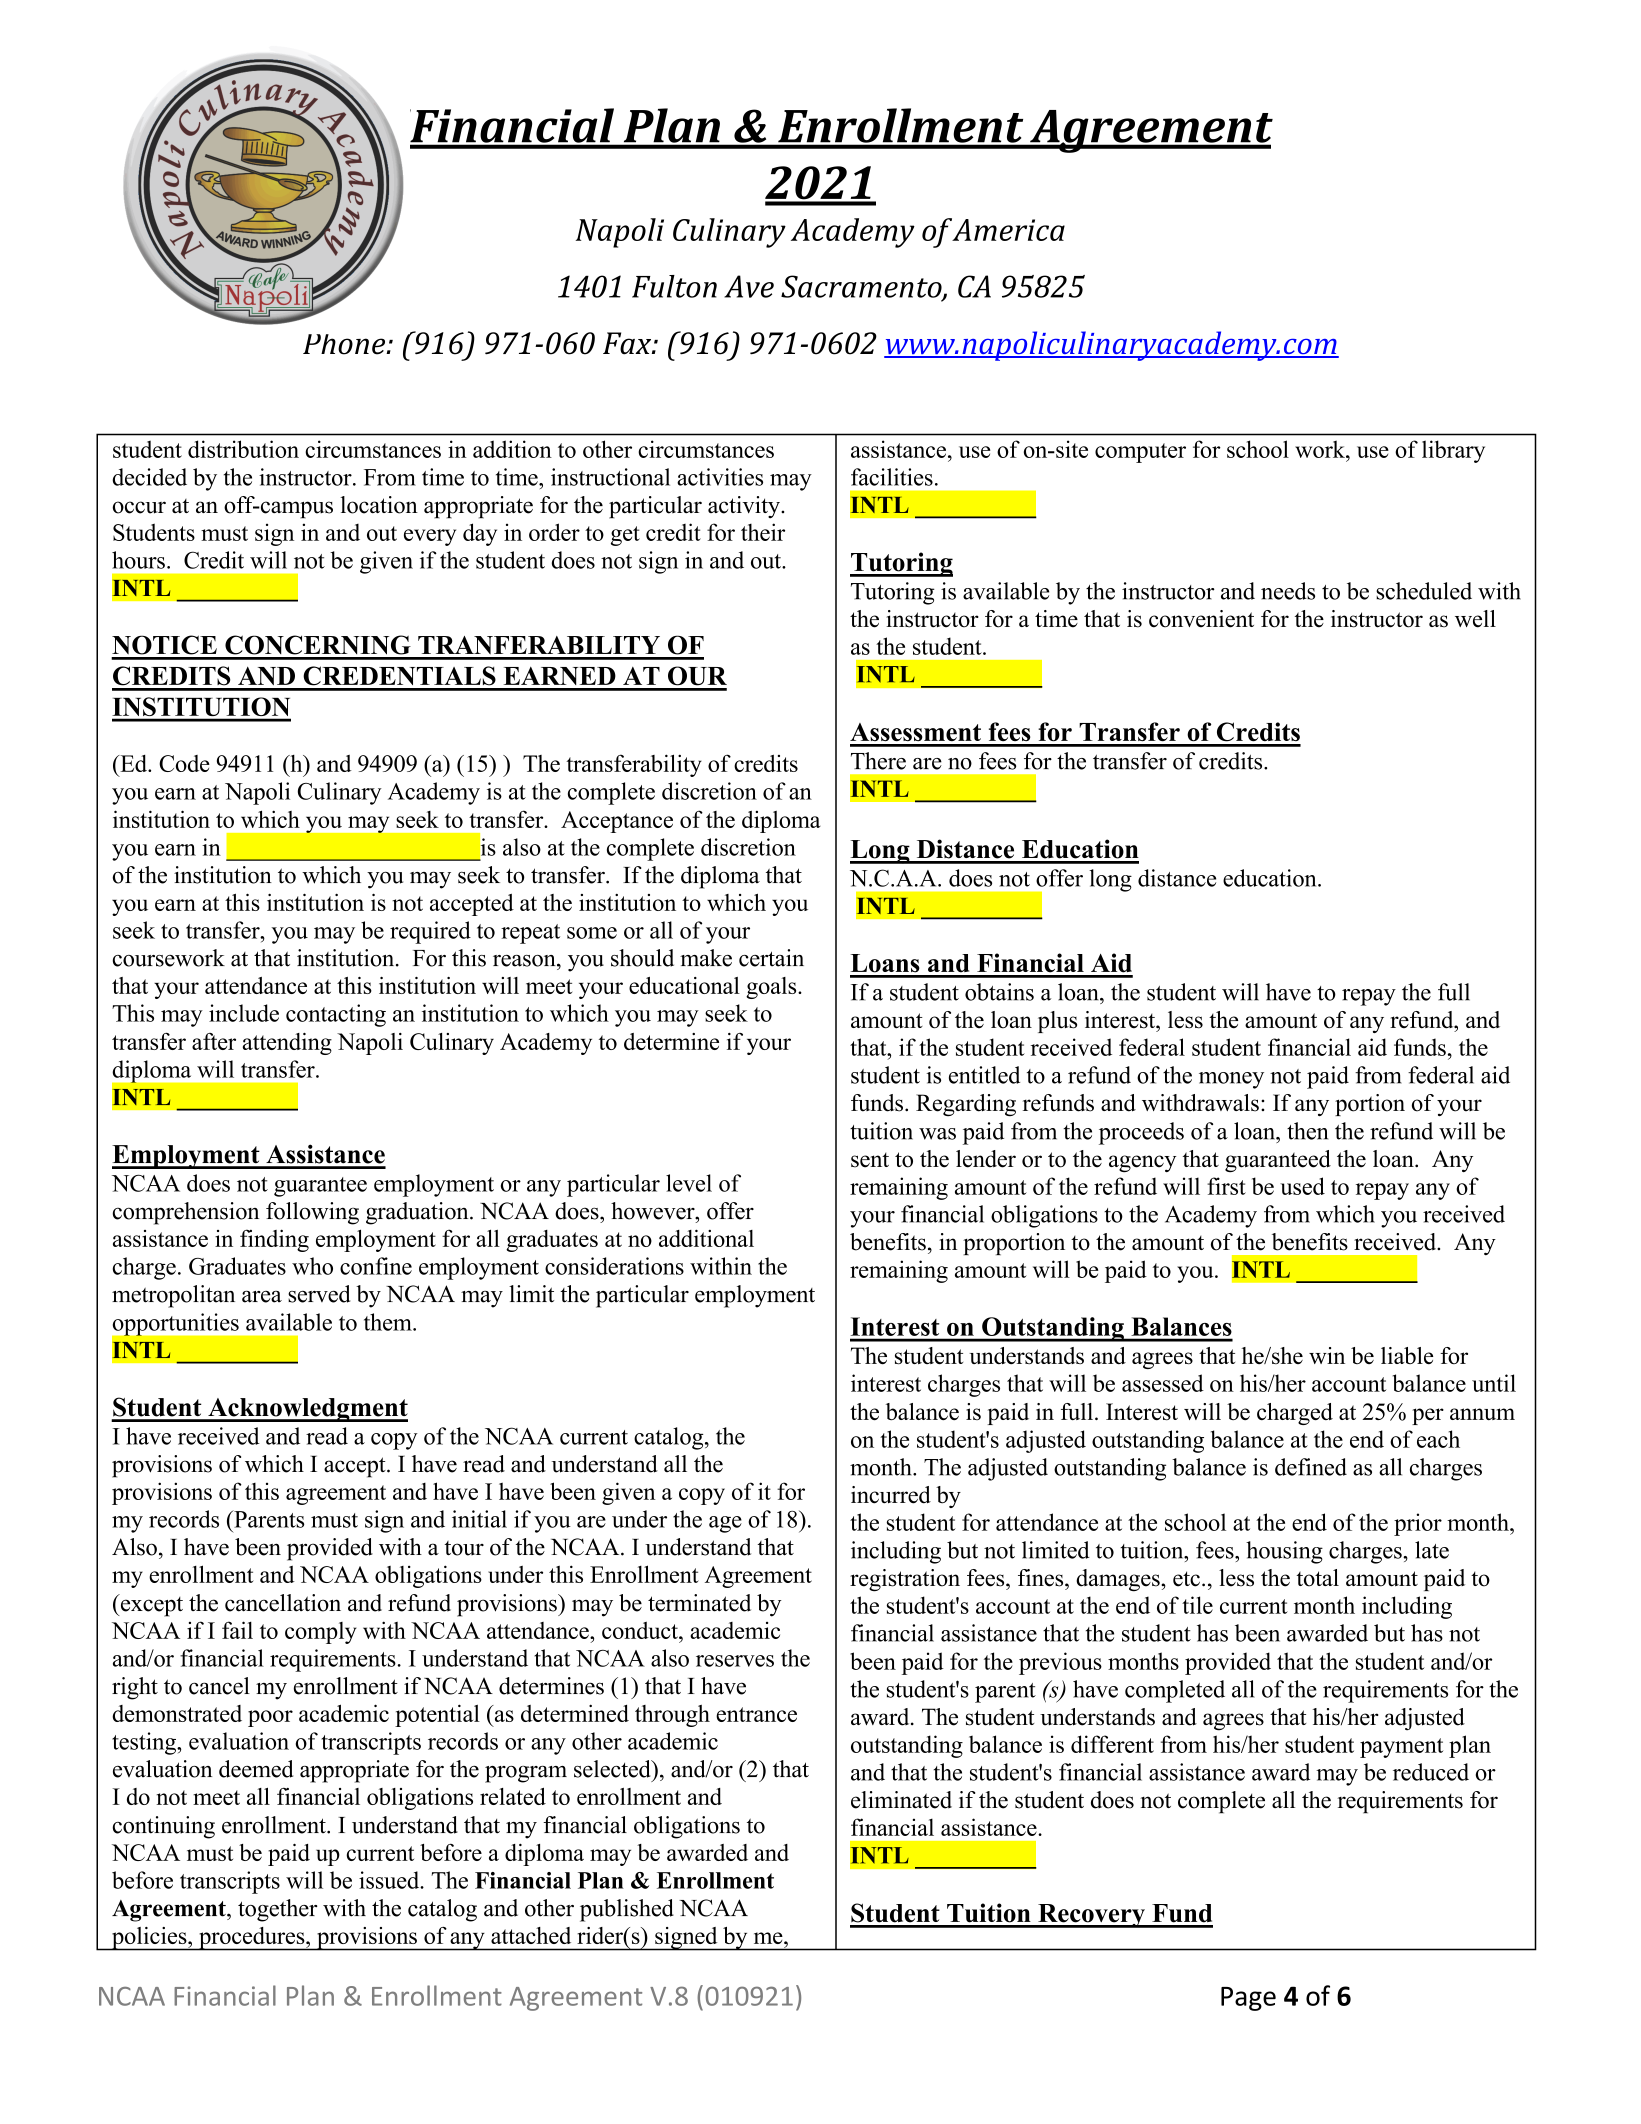 This image has height=2124, width=1641. What do you see at coordinates (878, 761) in the image?
I see `There` at bounding box center [878, 761].
